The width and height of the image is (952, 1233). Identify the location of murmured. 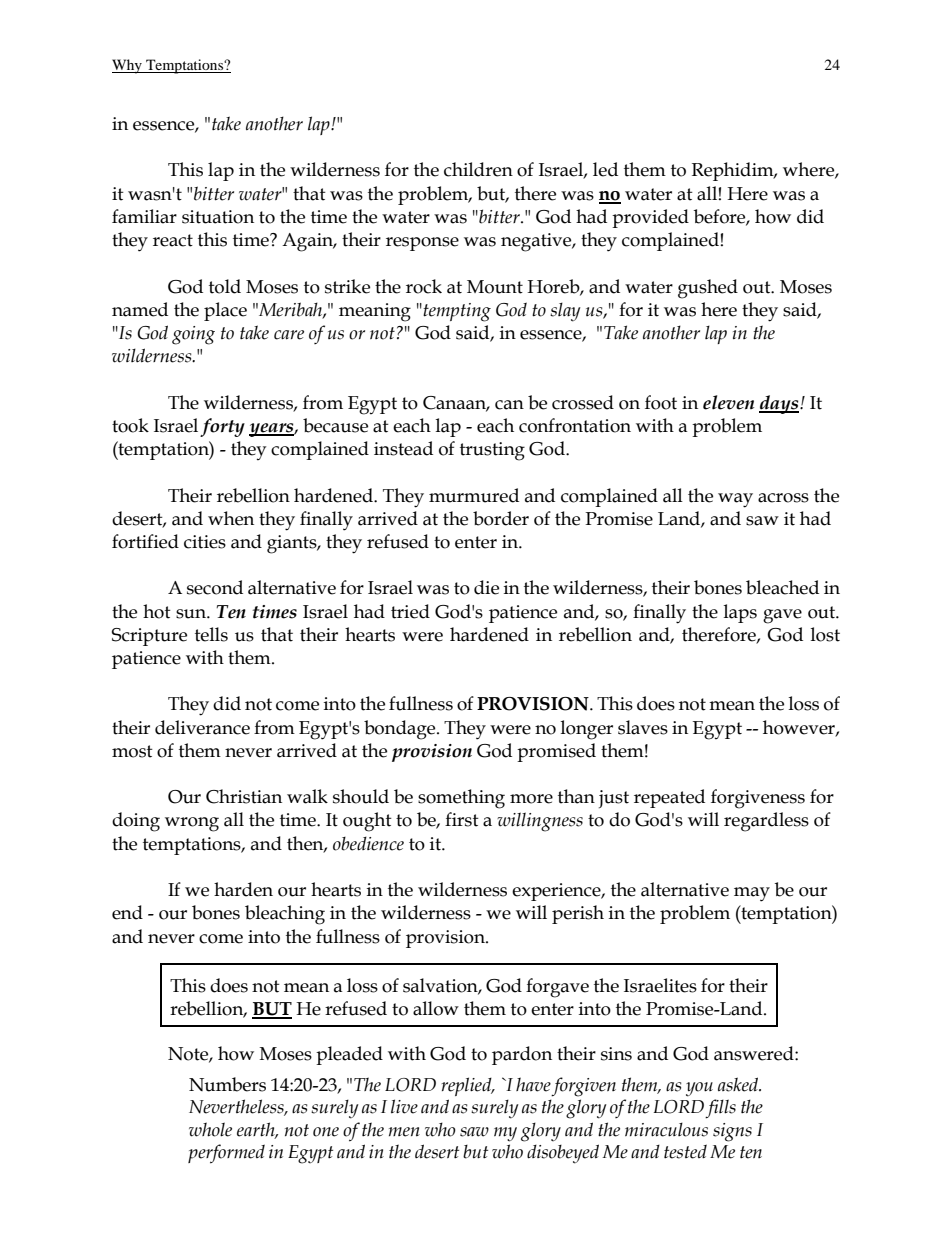
(474, 495).
